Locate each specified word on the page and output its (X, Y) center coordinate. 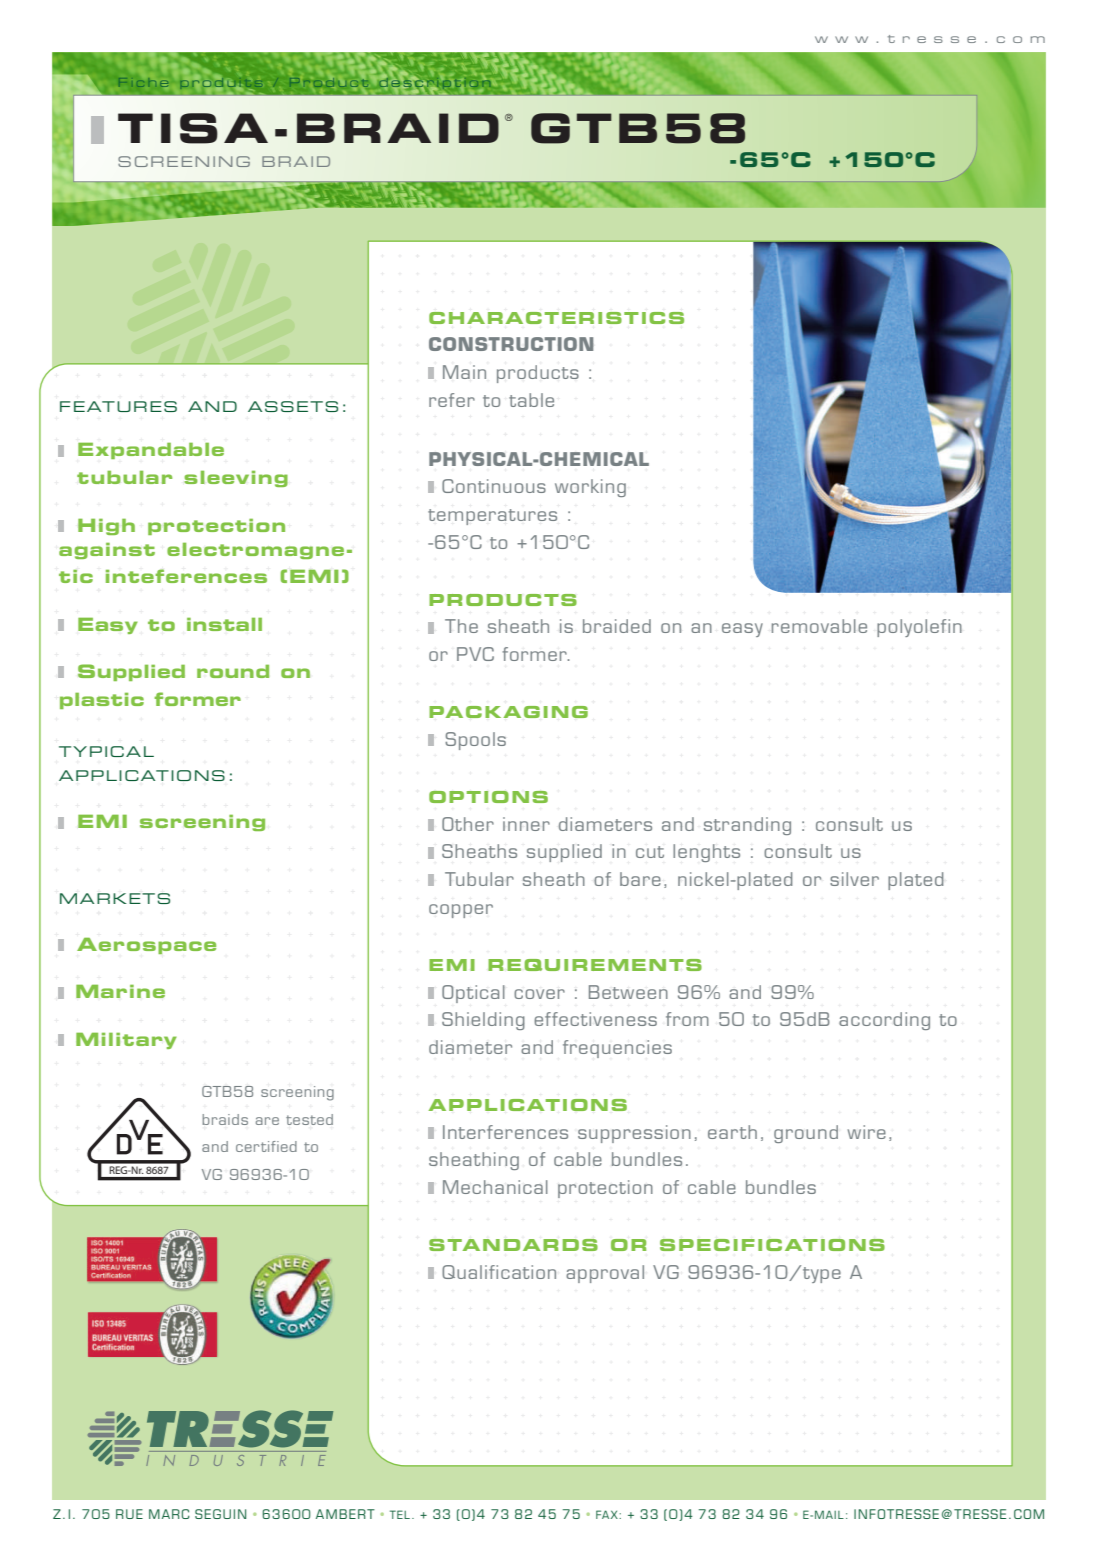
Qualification (499, 1272)
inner (526, 824)
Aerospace (146, 946)
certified (266, 1146)
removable (819, 626)
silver (854, 879)
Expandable (151, 451)
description (435, 83)
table (531, 400)
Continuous (494, 486)
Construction (511, 344)
